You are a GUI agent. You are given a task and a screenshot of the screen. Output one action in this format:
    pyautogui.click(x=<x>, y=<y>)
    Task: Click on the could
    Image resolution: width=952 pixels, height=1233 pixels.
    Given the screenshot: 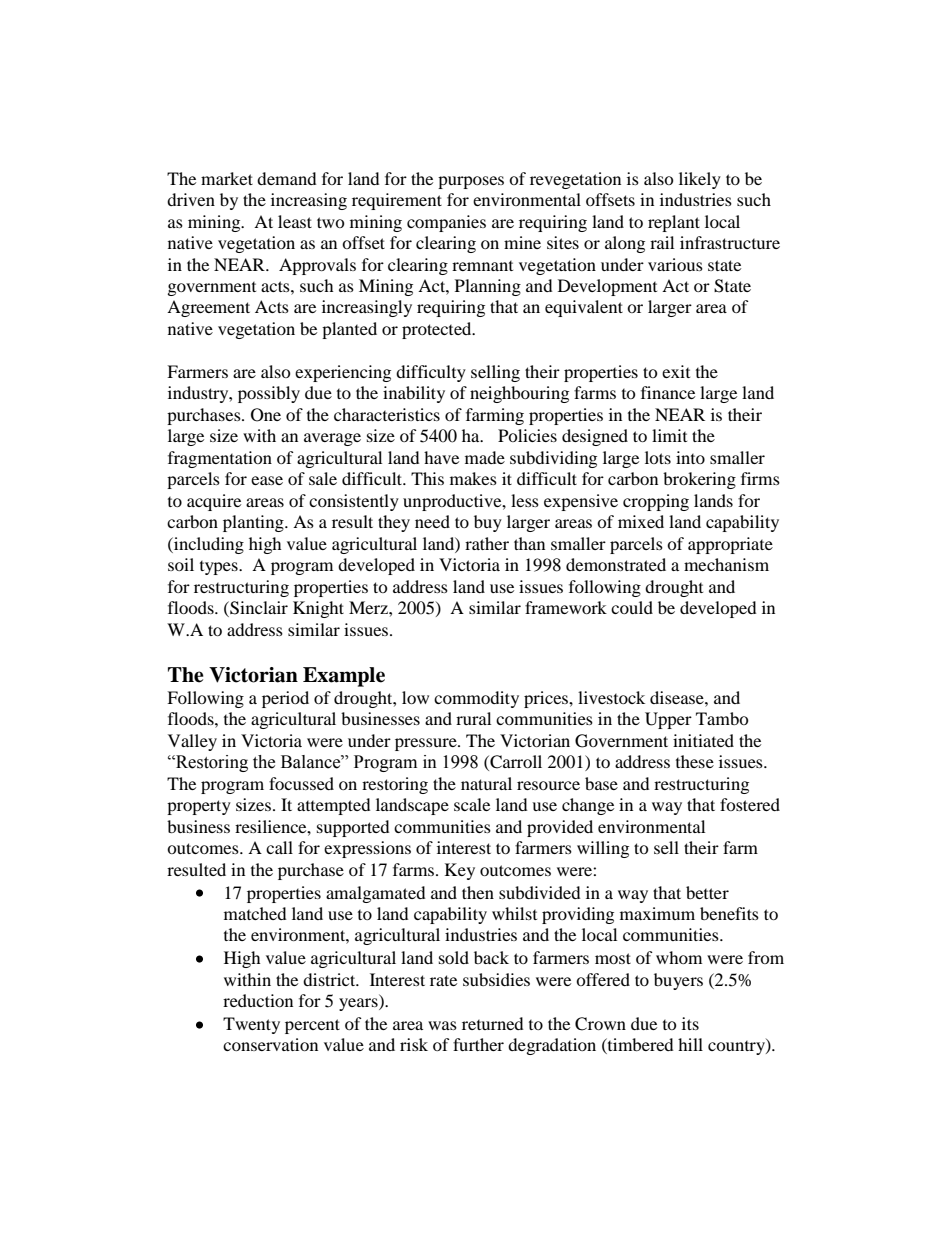 What is the action you would take?
    pyautogui.click(x=632, y=607)
